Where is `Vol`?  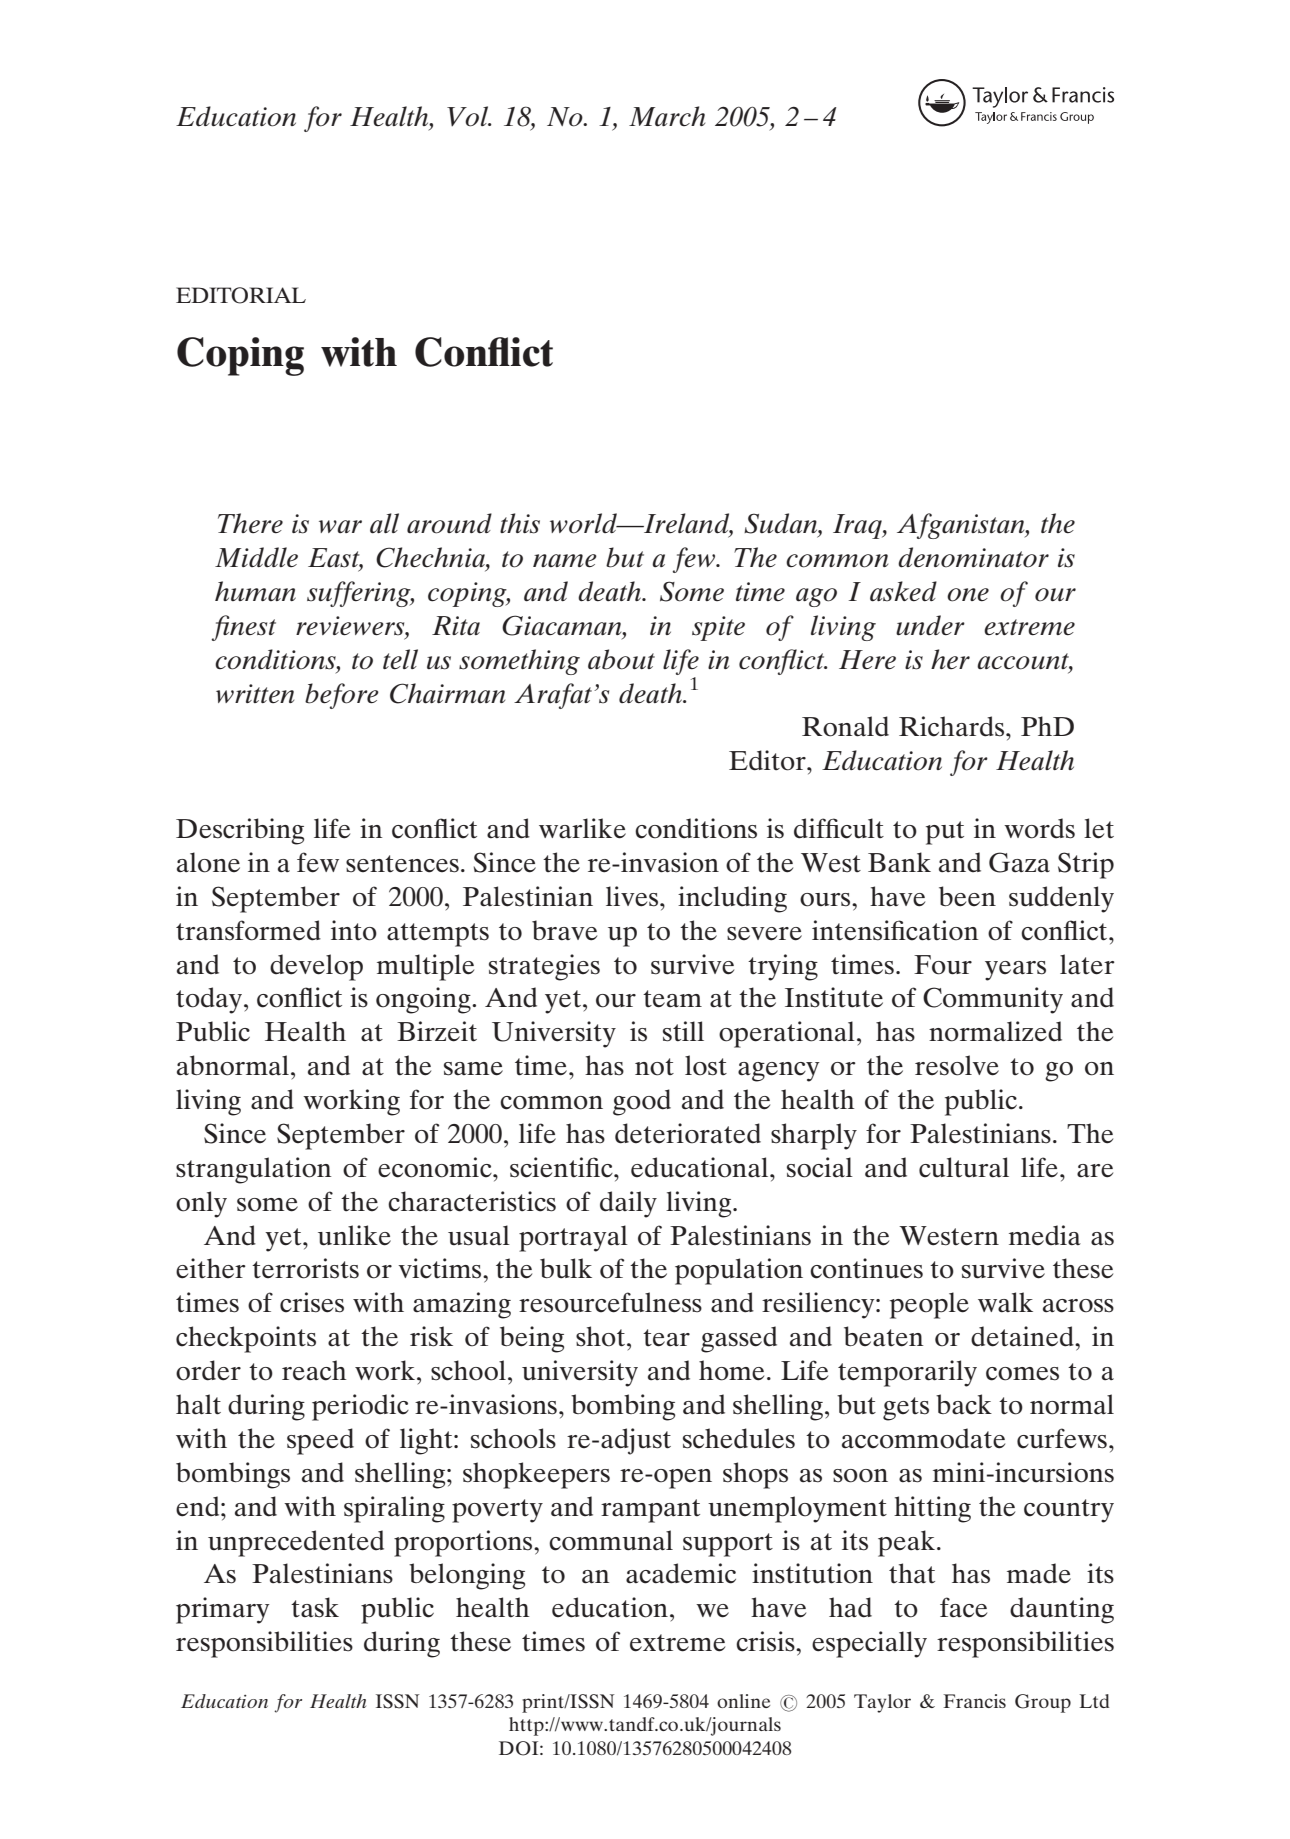 Vol is located at coordinates (469, 116).
